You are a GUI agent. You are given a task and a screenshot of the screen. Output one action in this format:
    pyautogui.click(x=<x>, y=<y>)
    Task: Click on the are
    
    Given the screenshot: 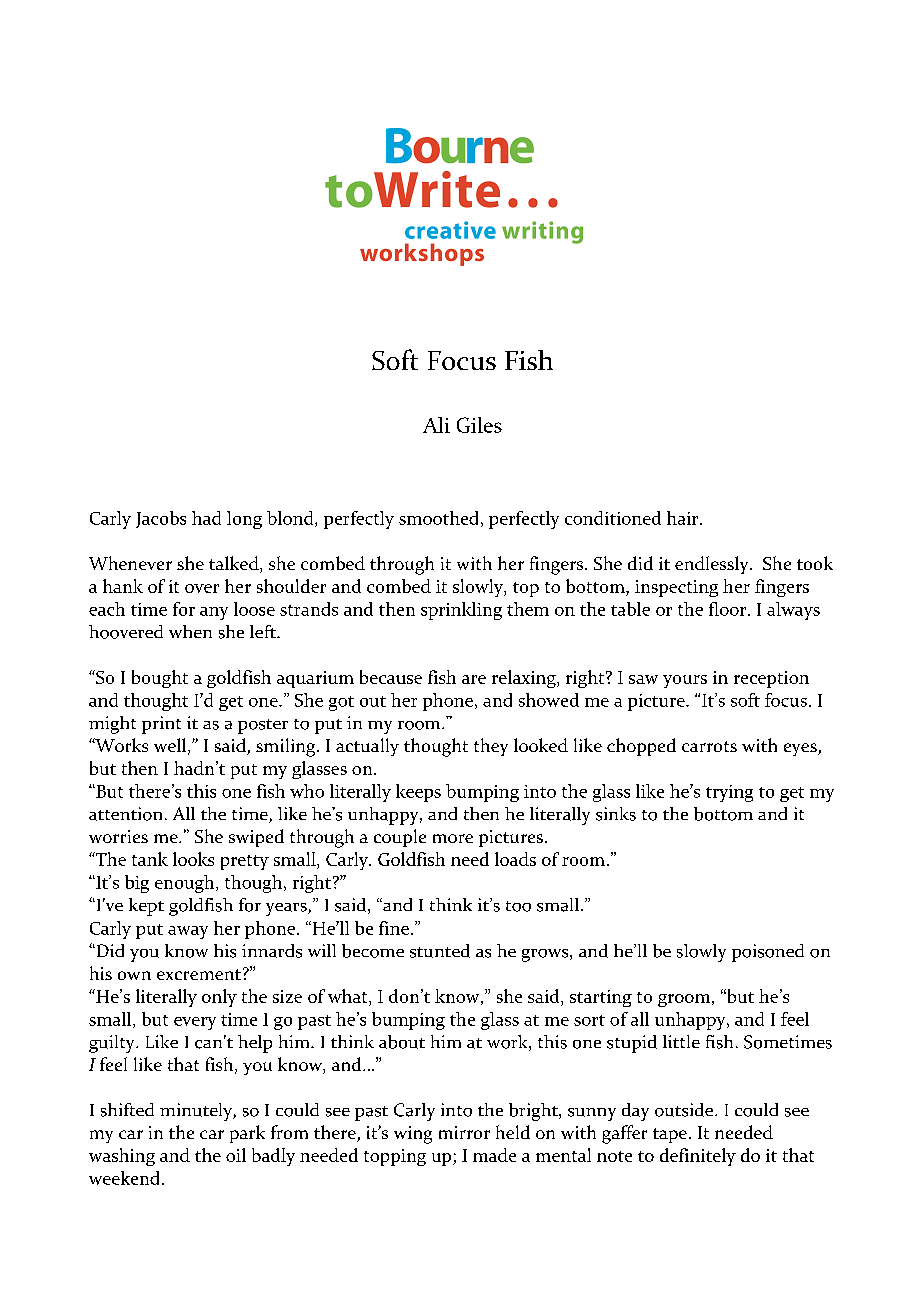 What is the action you would take?
    pyautogui.click(x=474, y=679)
